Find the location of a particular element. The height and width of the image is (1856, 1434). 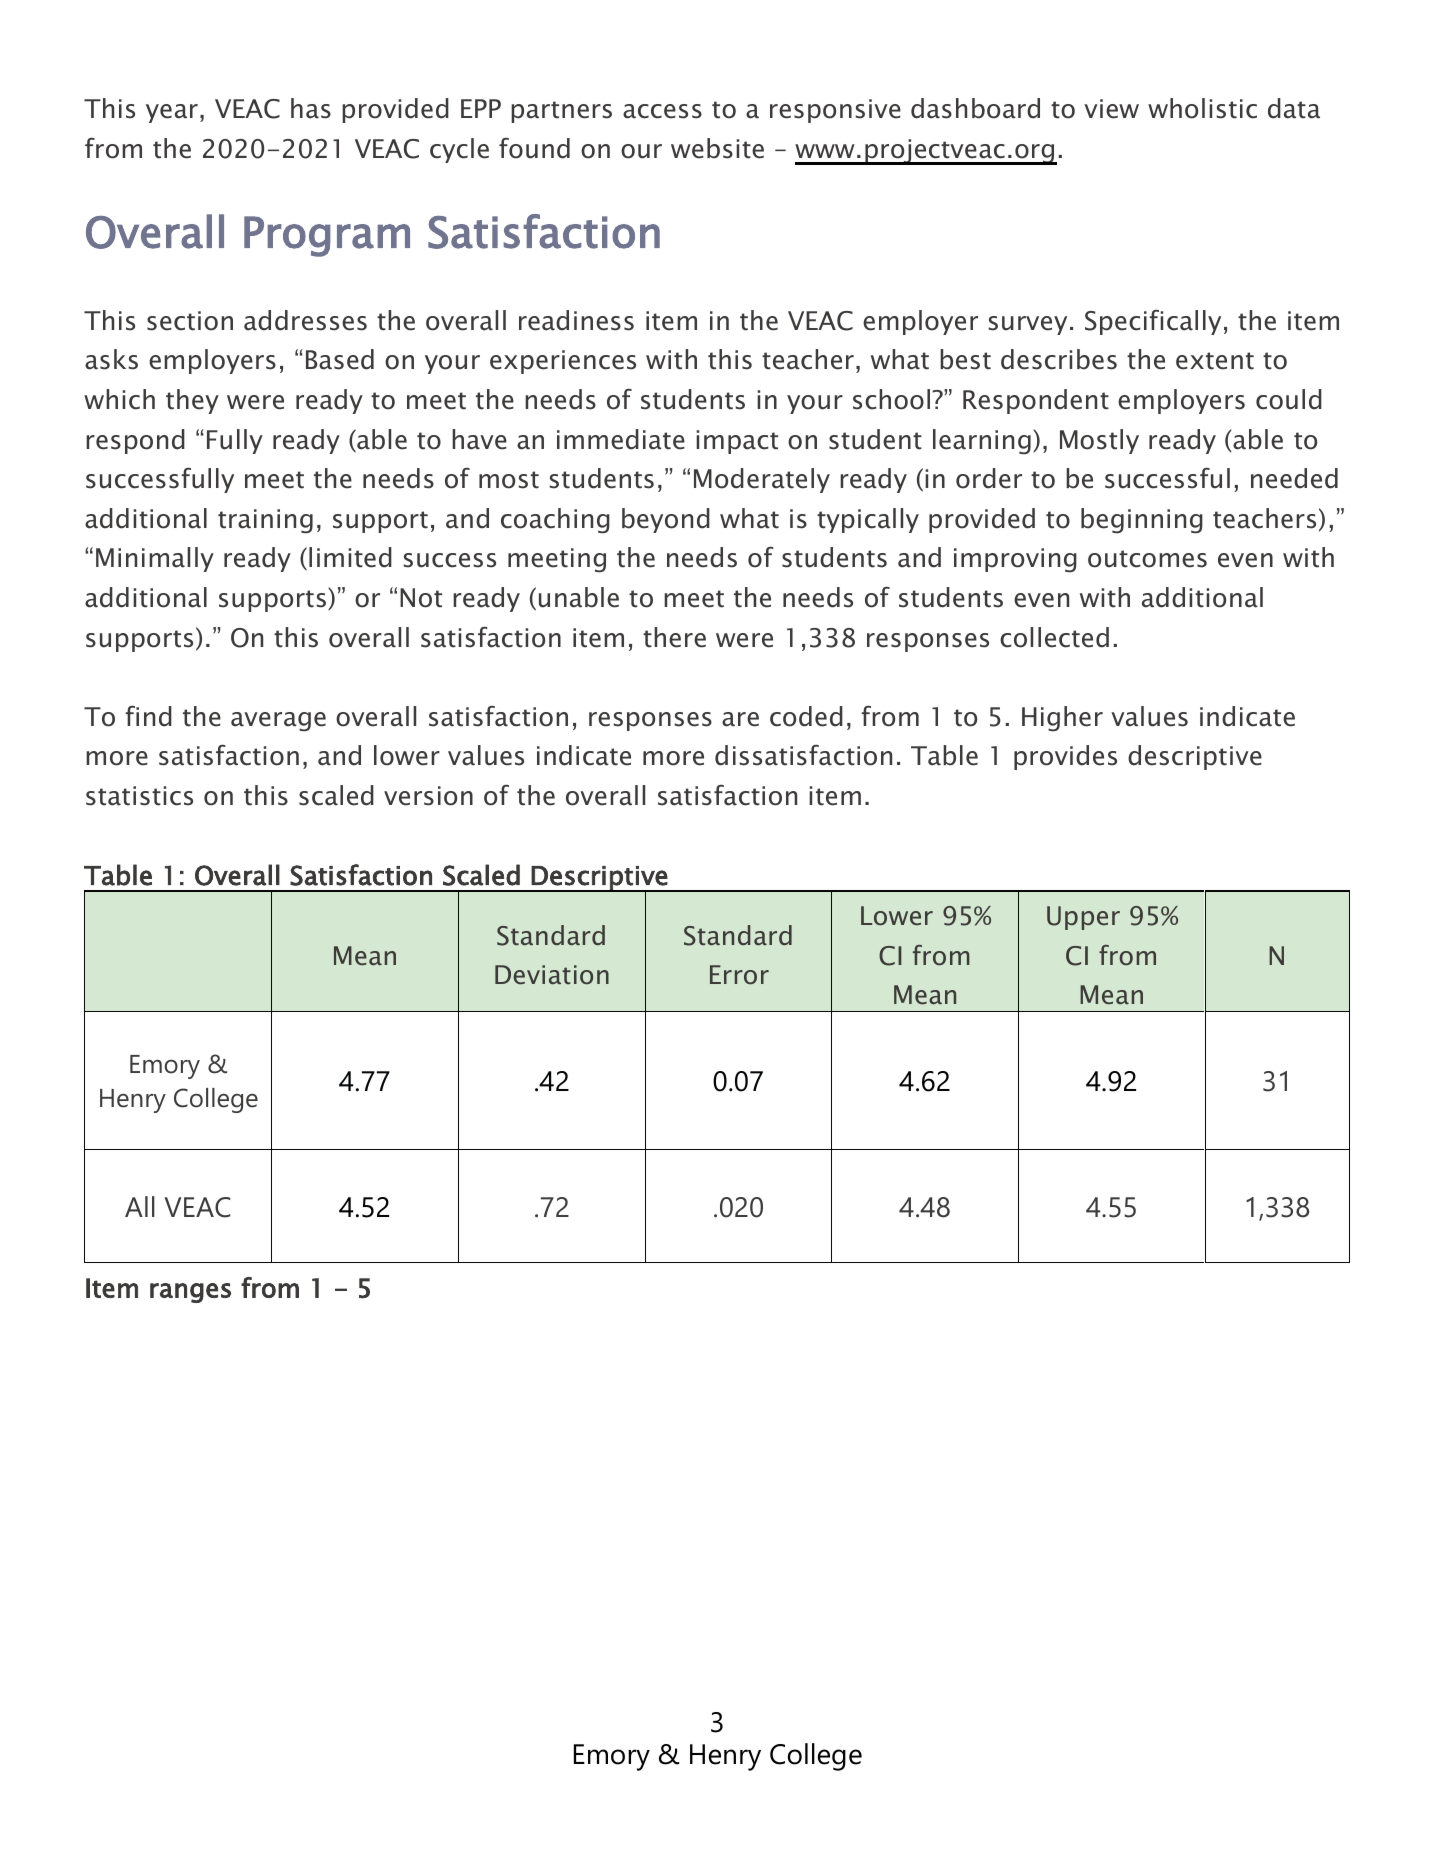

Upper is located at coordinates (1083, 918).
